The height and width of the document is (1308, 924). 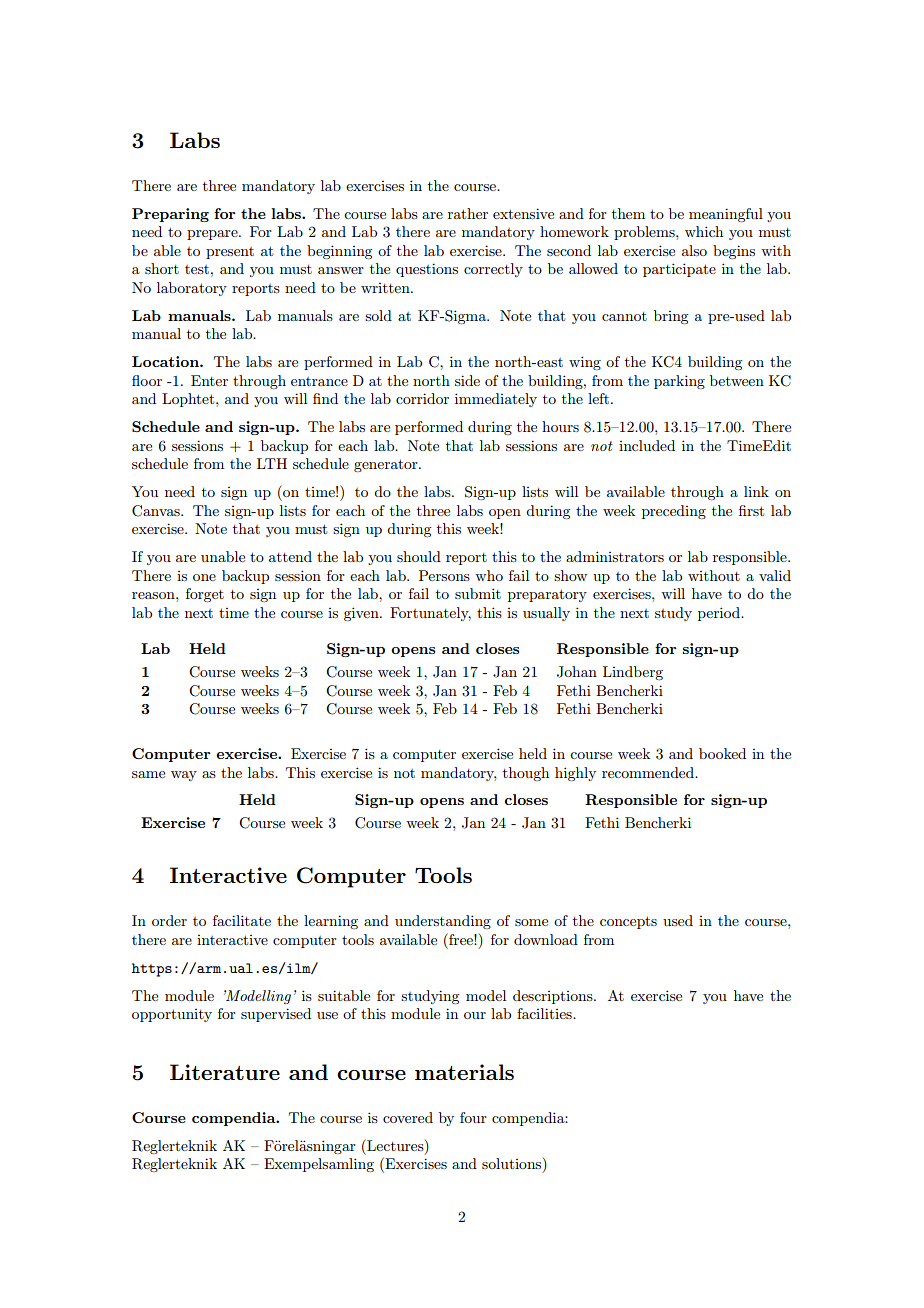 I want to click on LTH, so click(x=272, y=463).
